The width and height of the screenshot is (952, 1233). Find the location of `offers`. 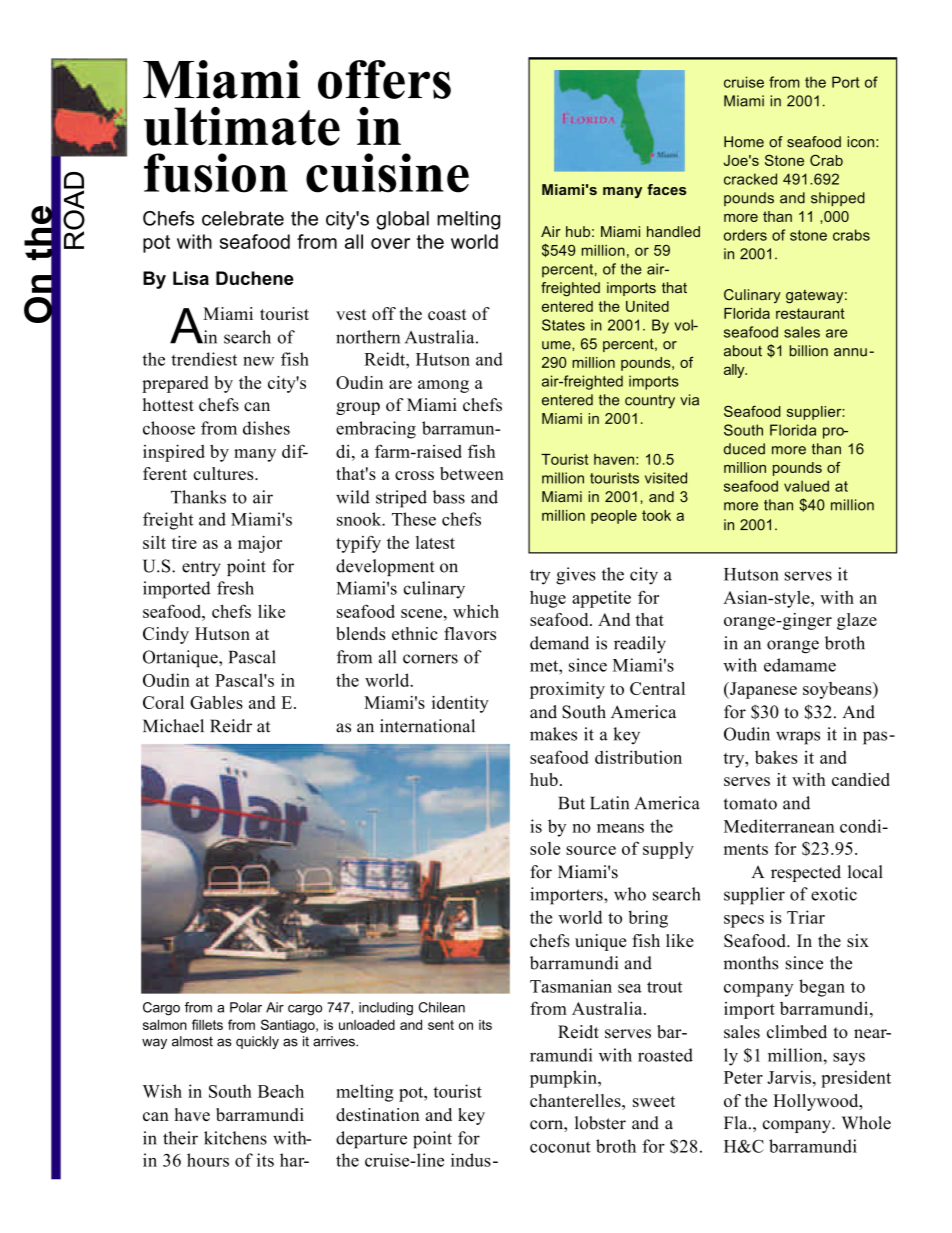

offers is located at coordinates (384, 79).
